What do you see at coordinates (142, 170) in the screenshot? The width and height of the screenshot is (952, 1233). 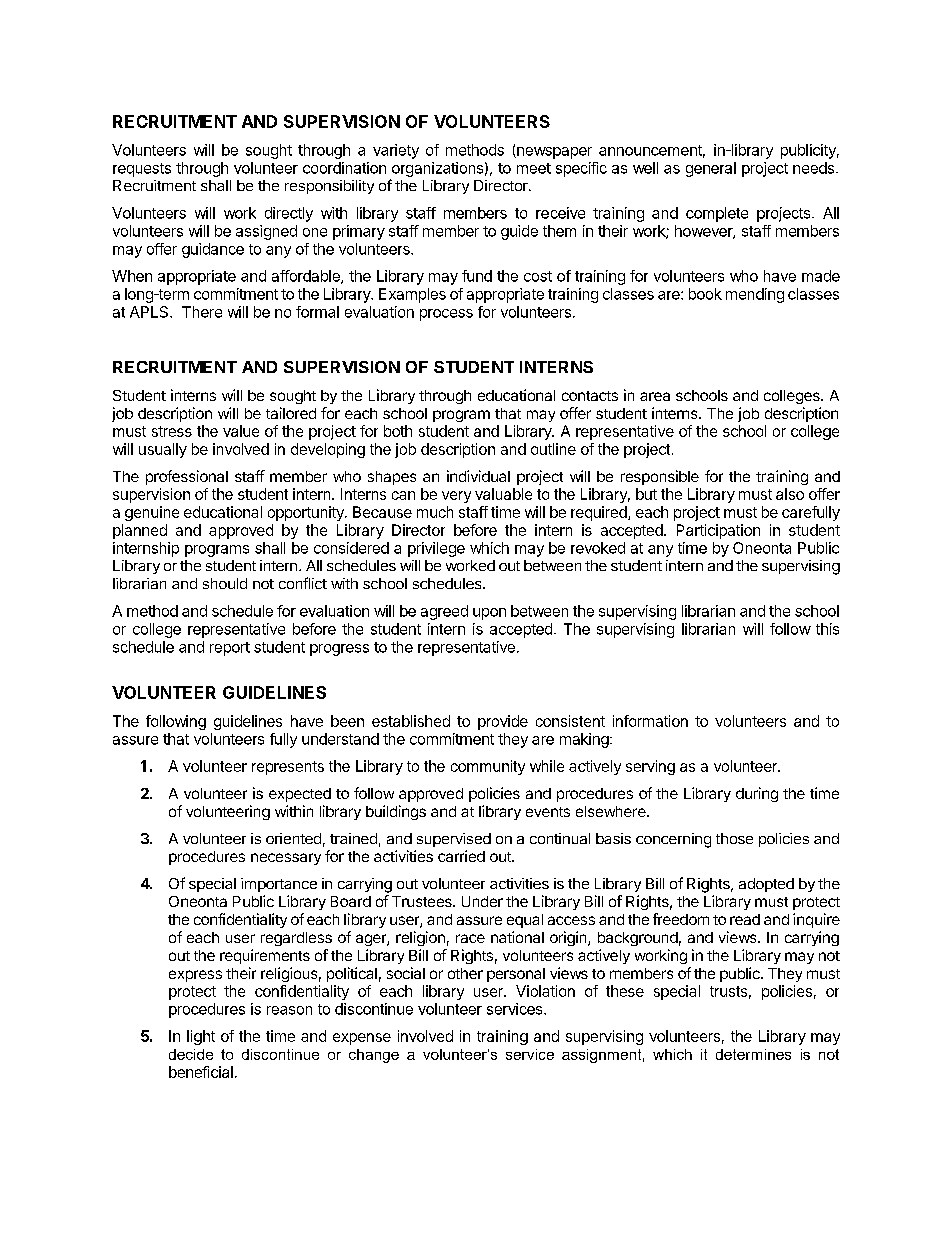 I see `requests` at bounding box center [142, 170].
